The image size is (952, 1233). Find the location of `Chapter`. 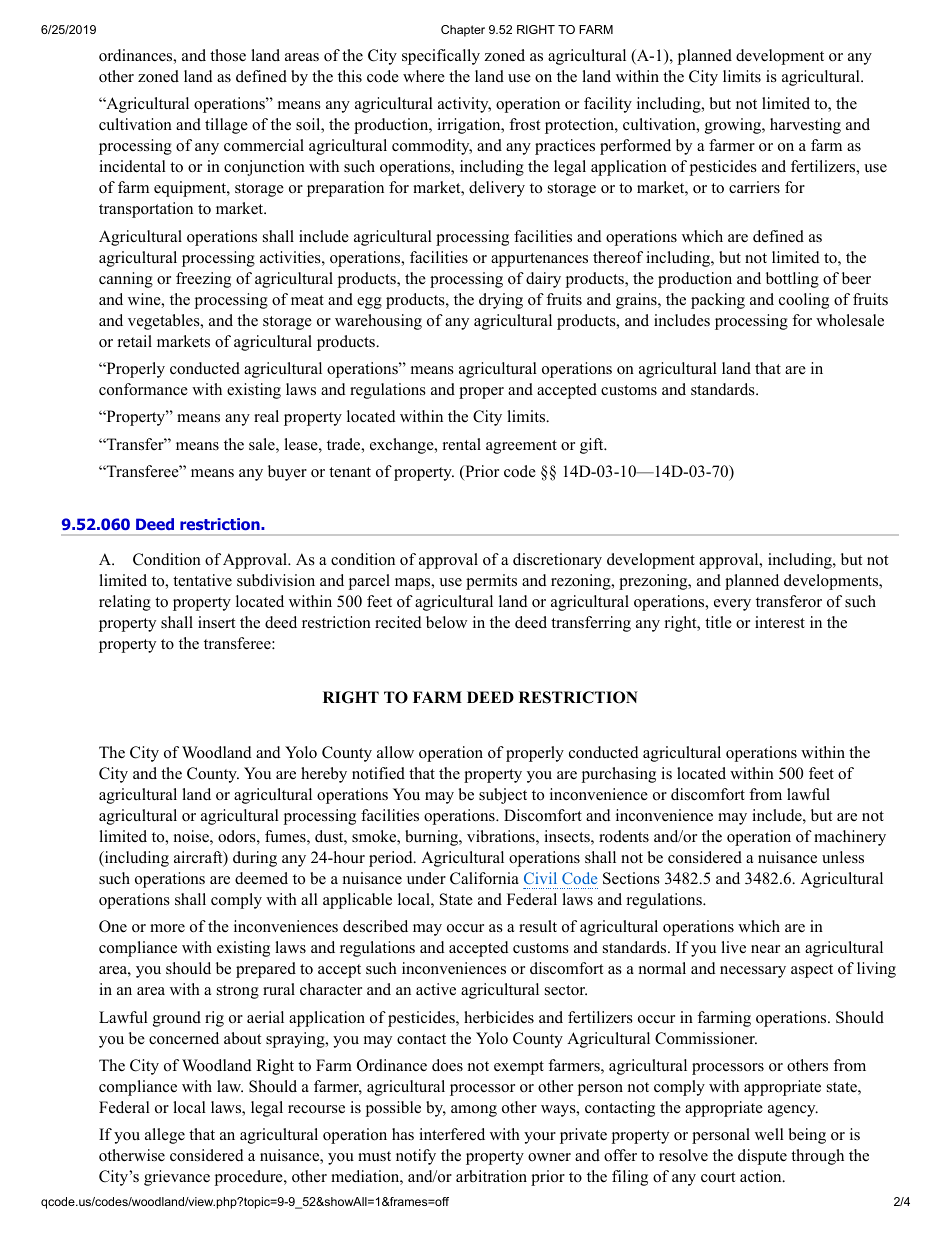

Chapter is located at coordinates (463, 31).
